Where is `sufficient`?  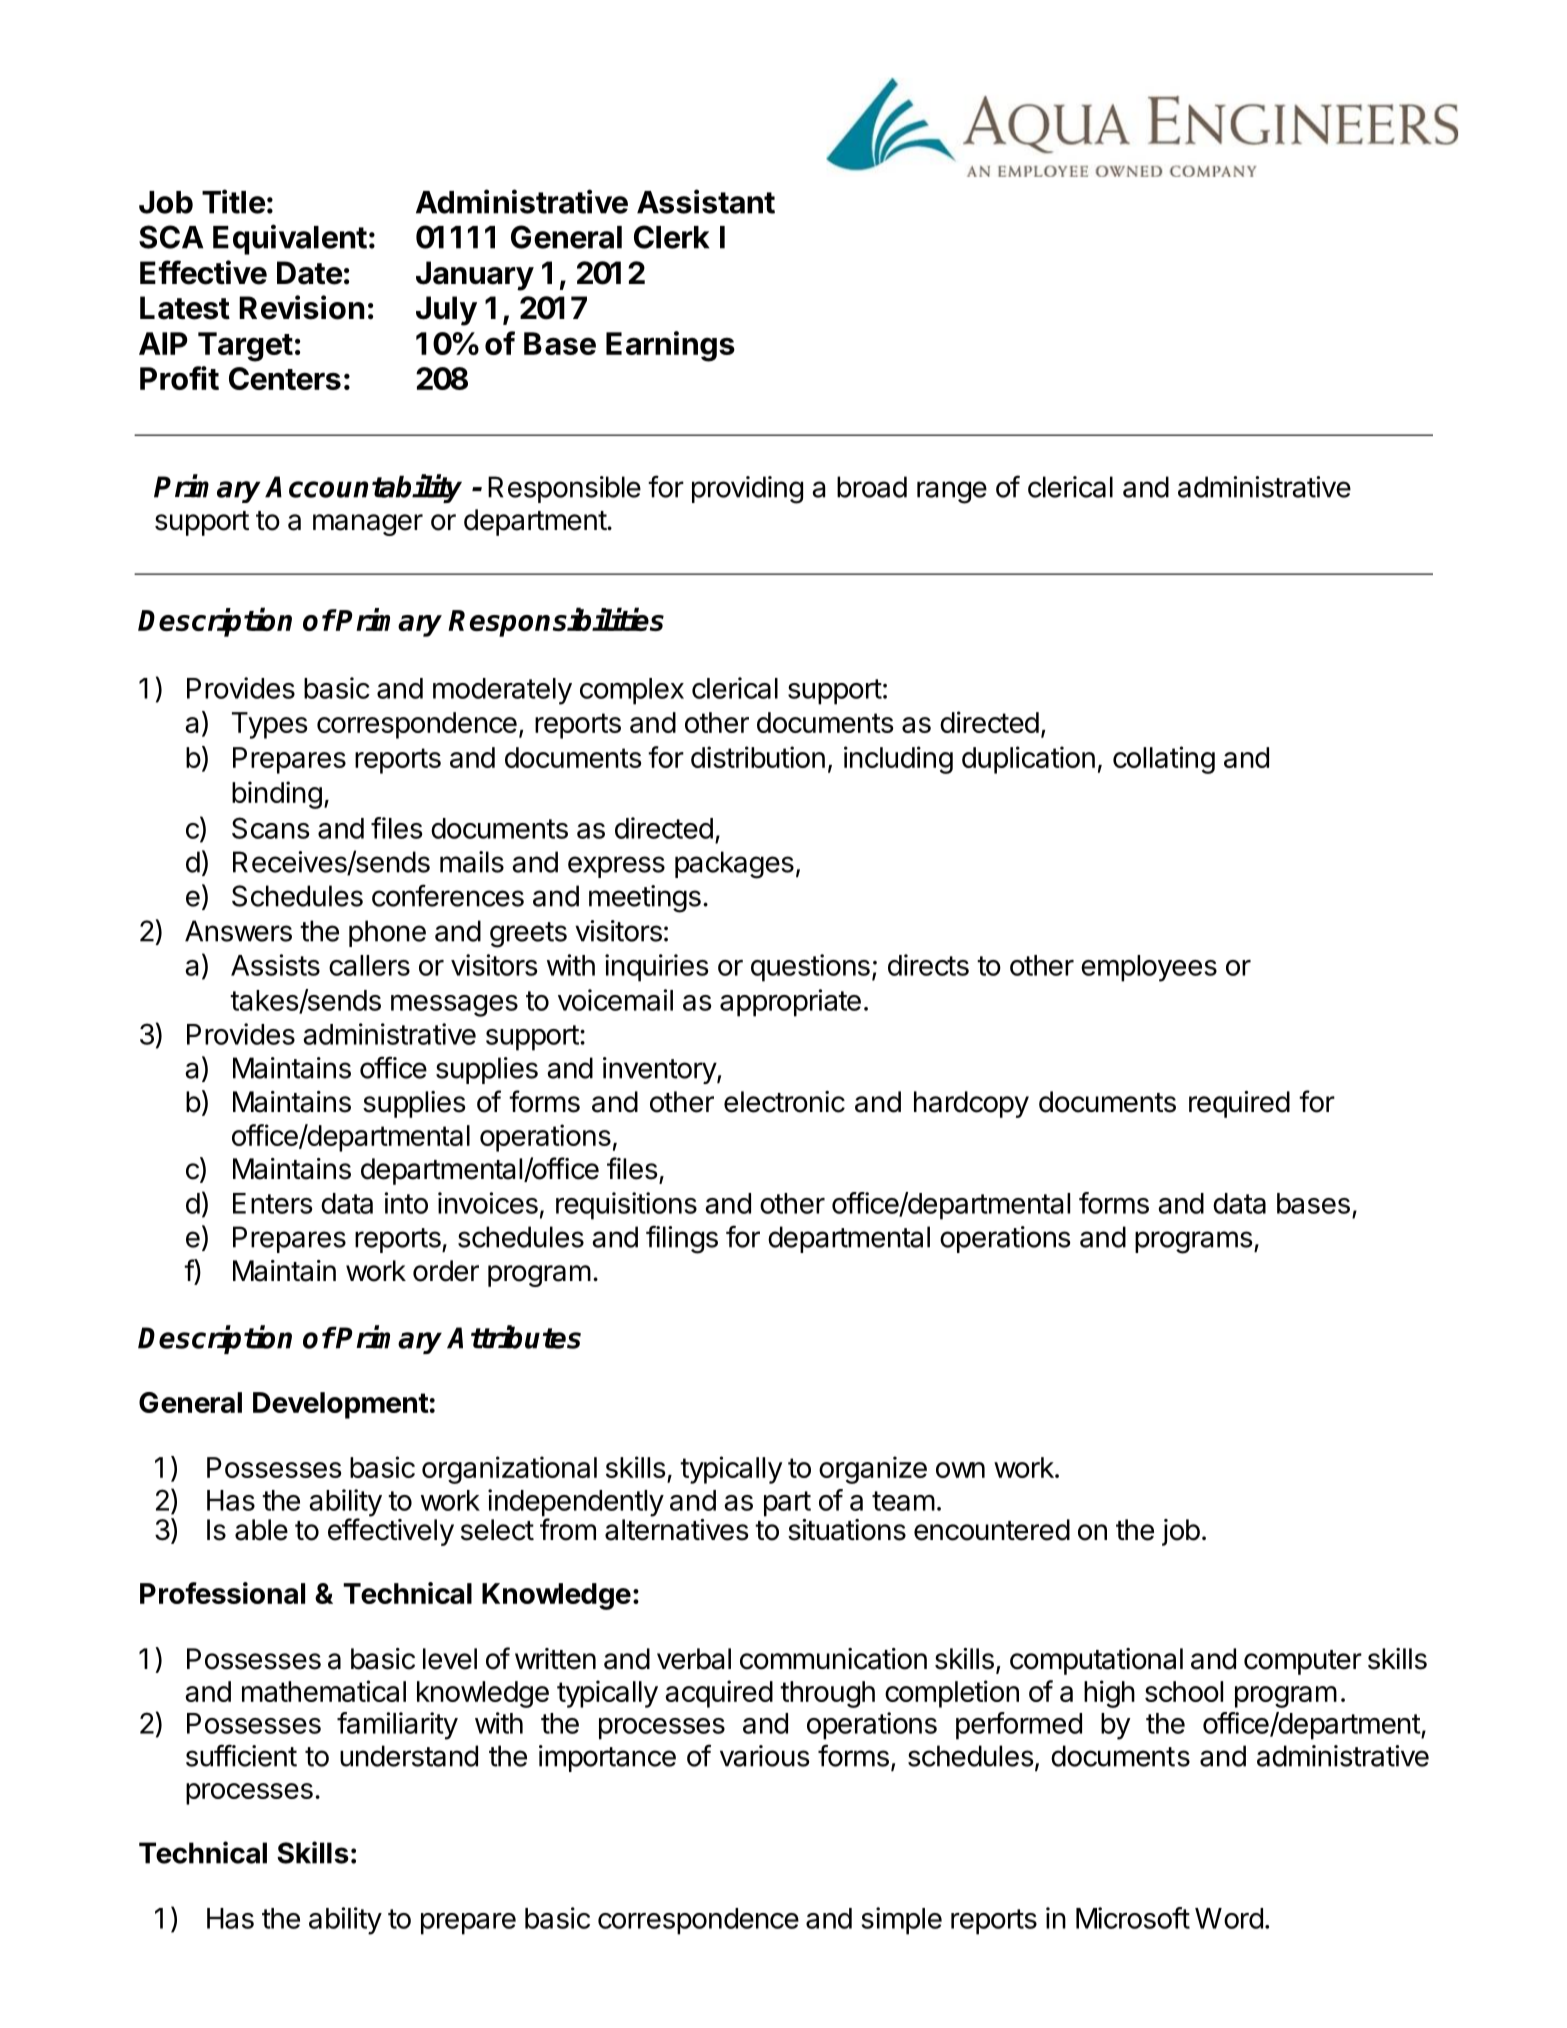 sufficient is located at coordinates (241, 1755).
